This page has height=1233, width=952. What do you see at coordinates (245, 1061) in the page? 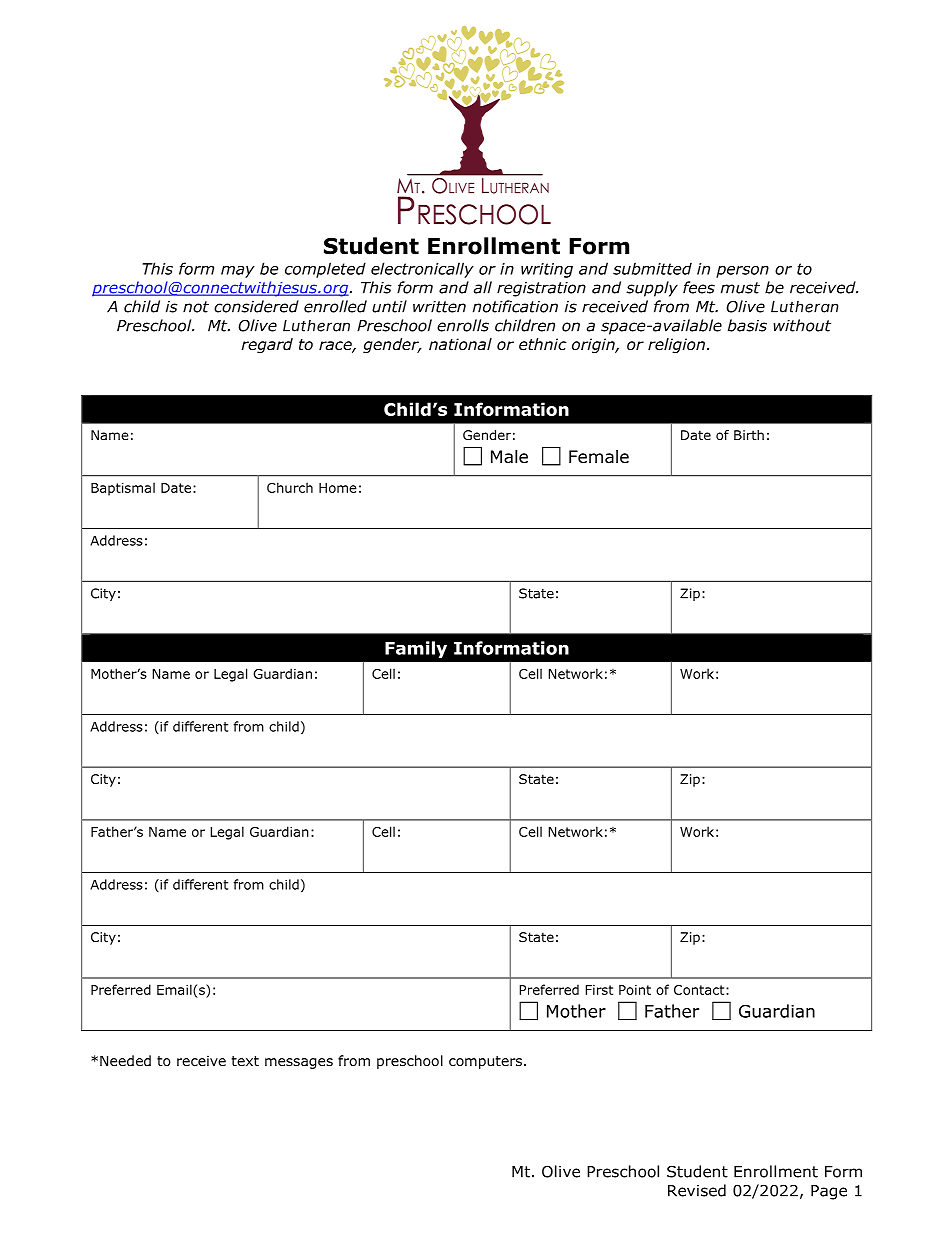
I see `text` at bounding box center [245, 1061].
